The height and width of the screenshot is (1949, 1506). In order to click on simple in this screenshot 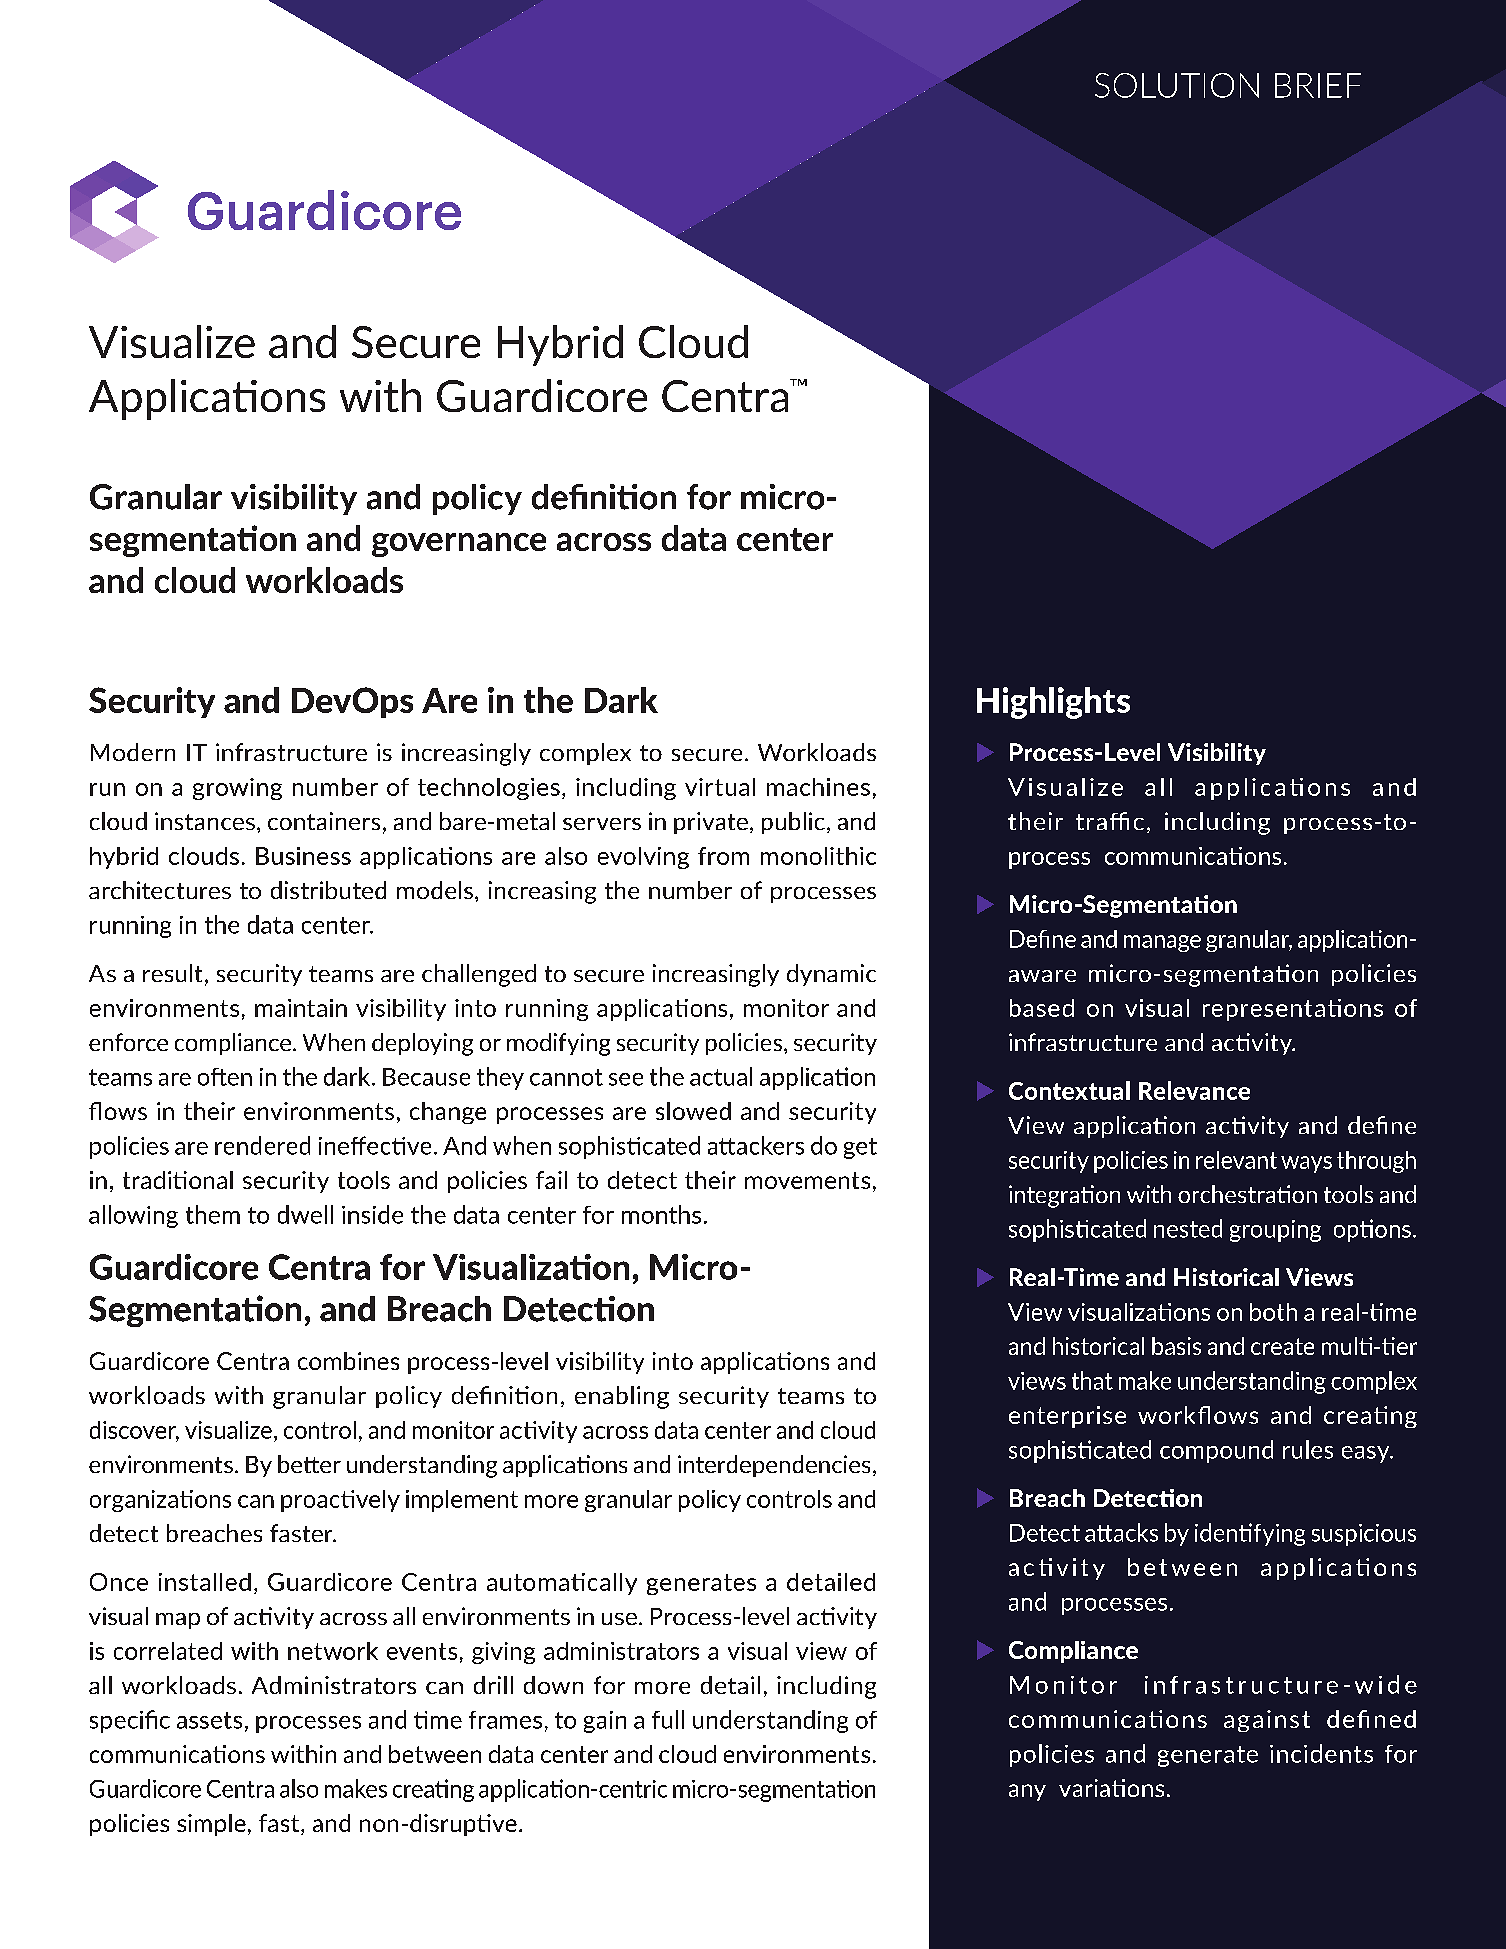, I will do `click(211, 1825)`.
